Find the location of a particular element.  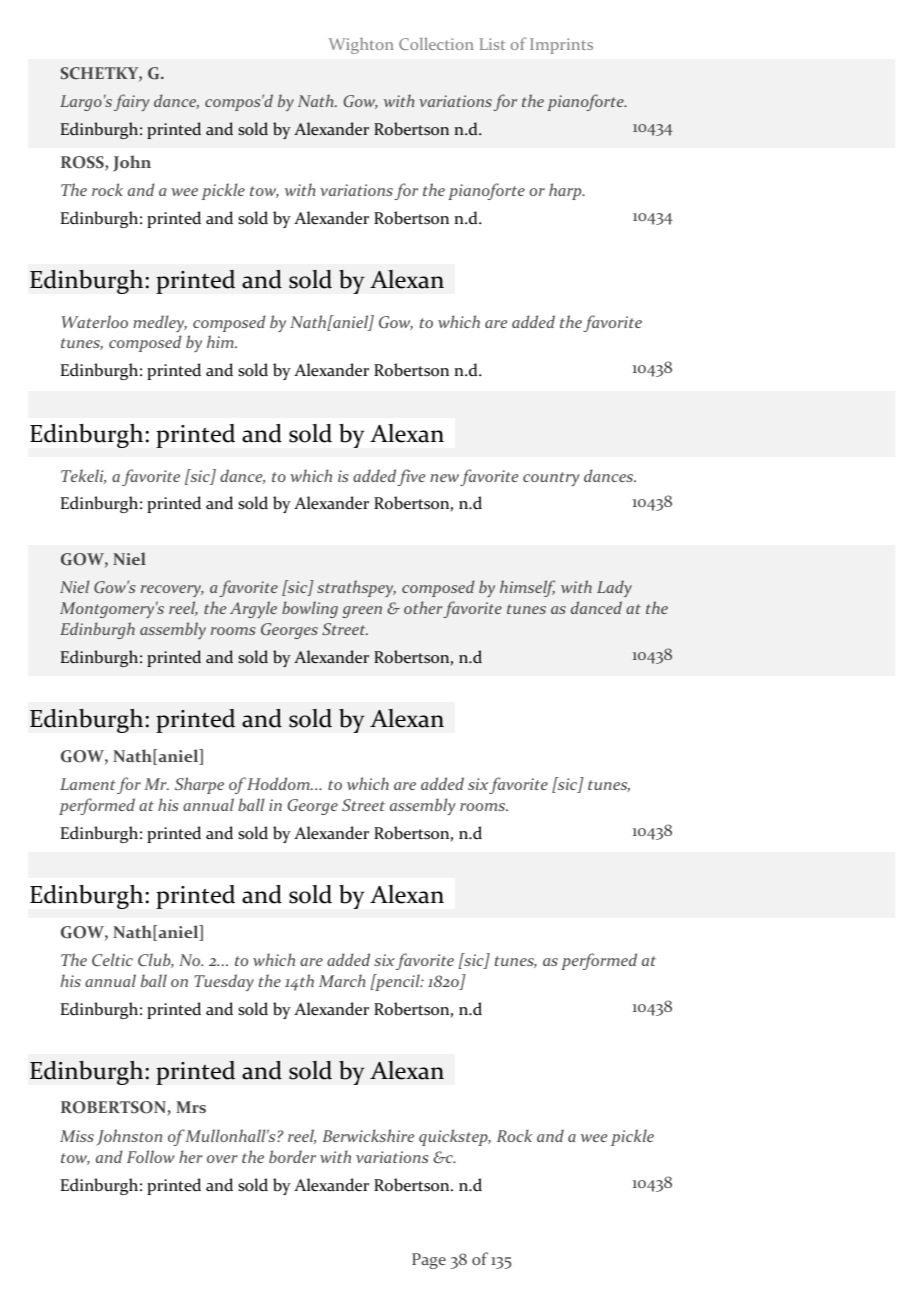

country is located at coordinates (551, 479).
